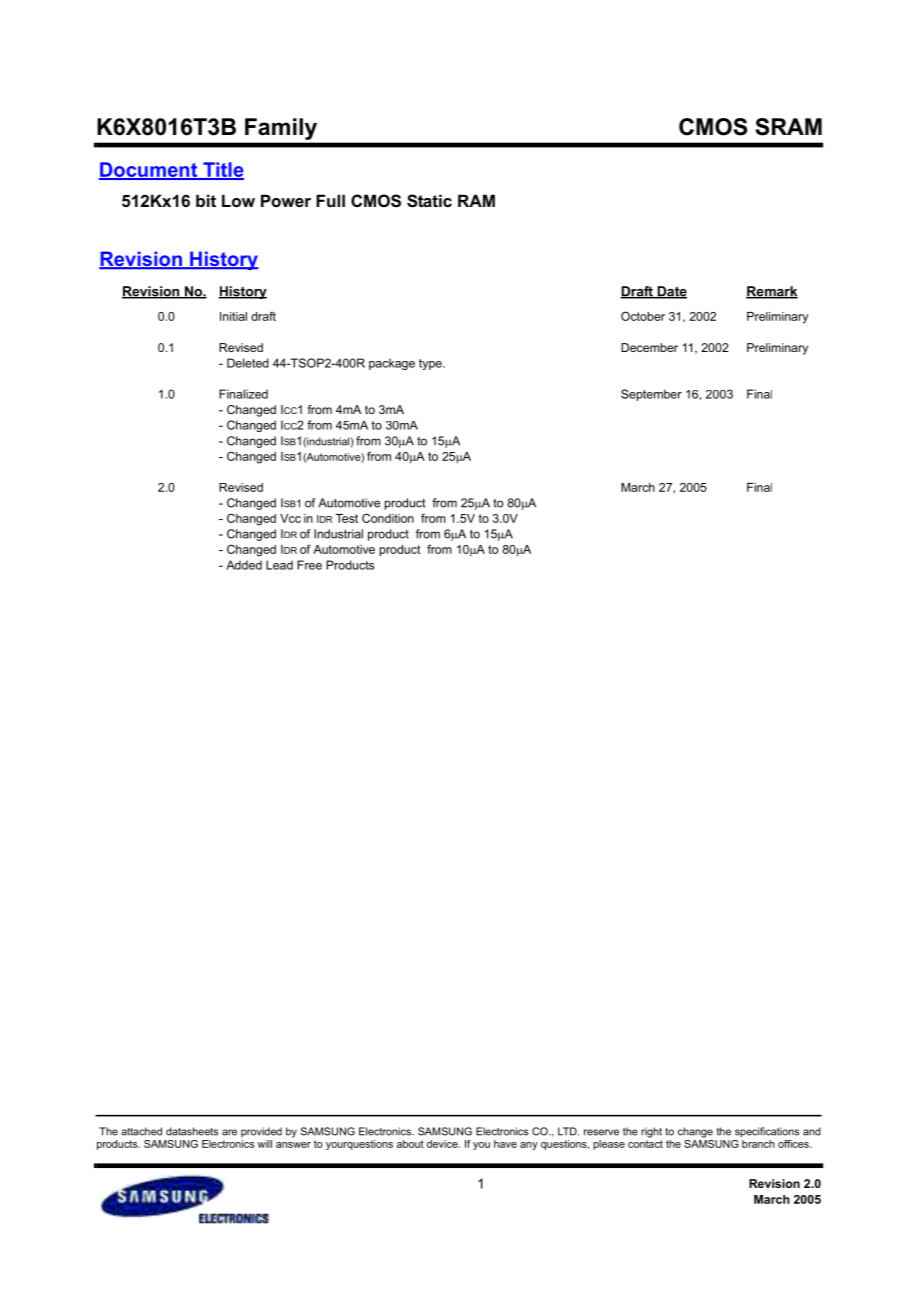  Describe the element at coordinates (505, 1144) in the document. I see `have` at that location.
